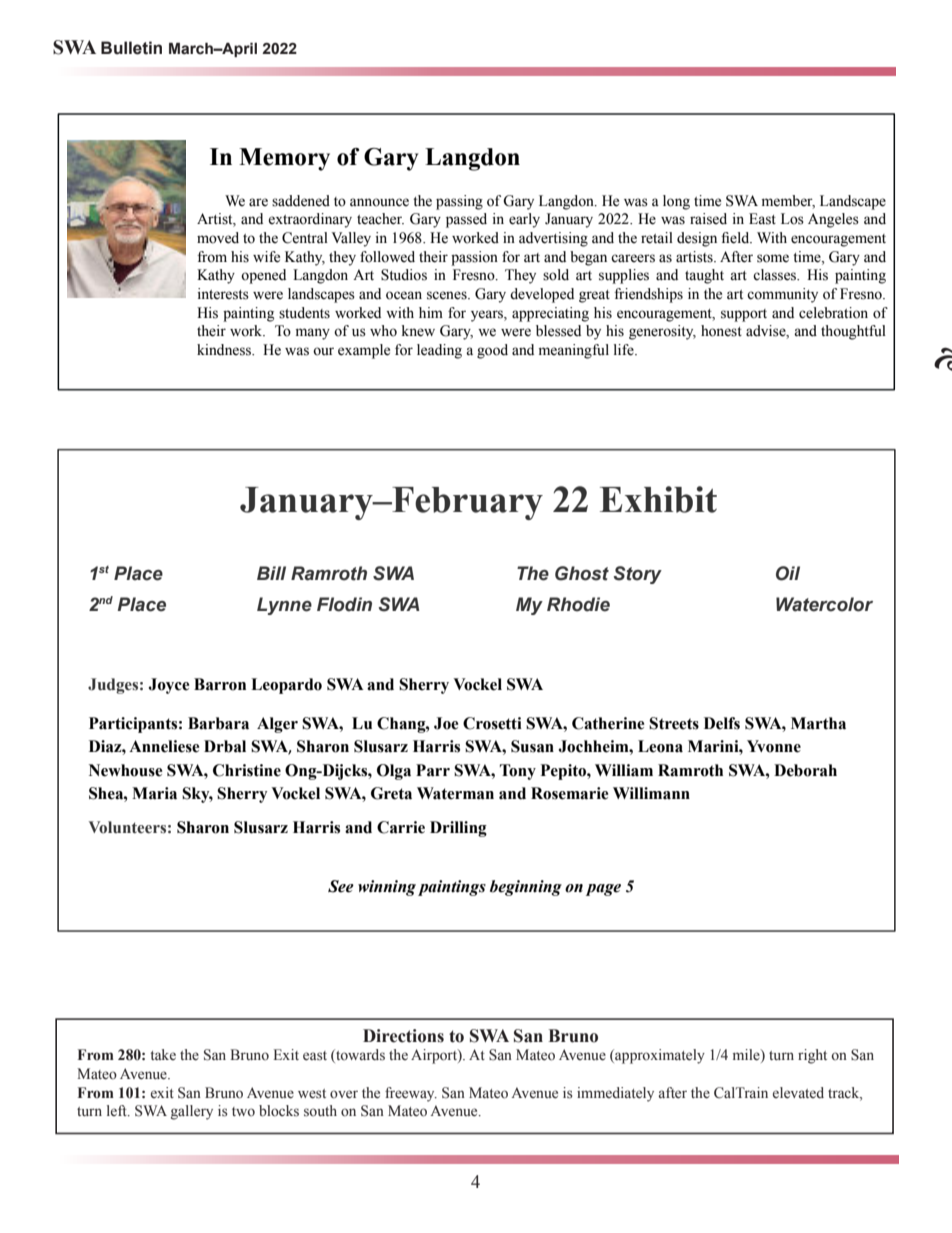  What do you see at coordinates (271, 573) in the screenshot?
I see `Bill` at bounding box center [271, 573].
